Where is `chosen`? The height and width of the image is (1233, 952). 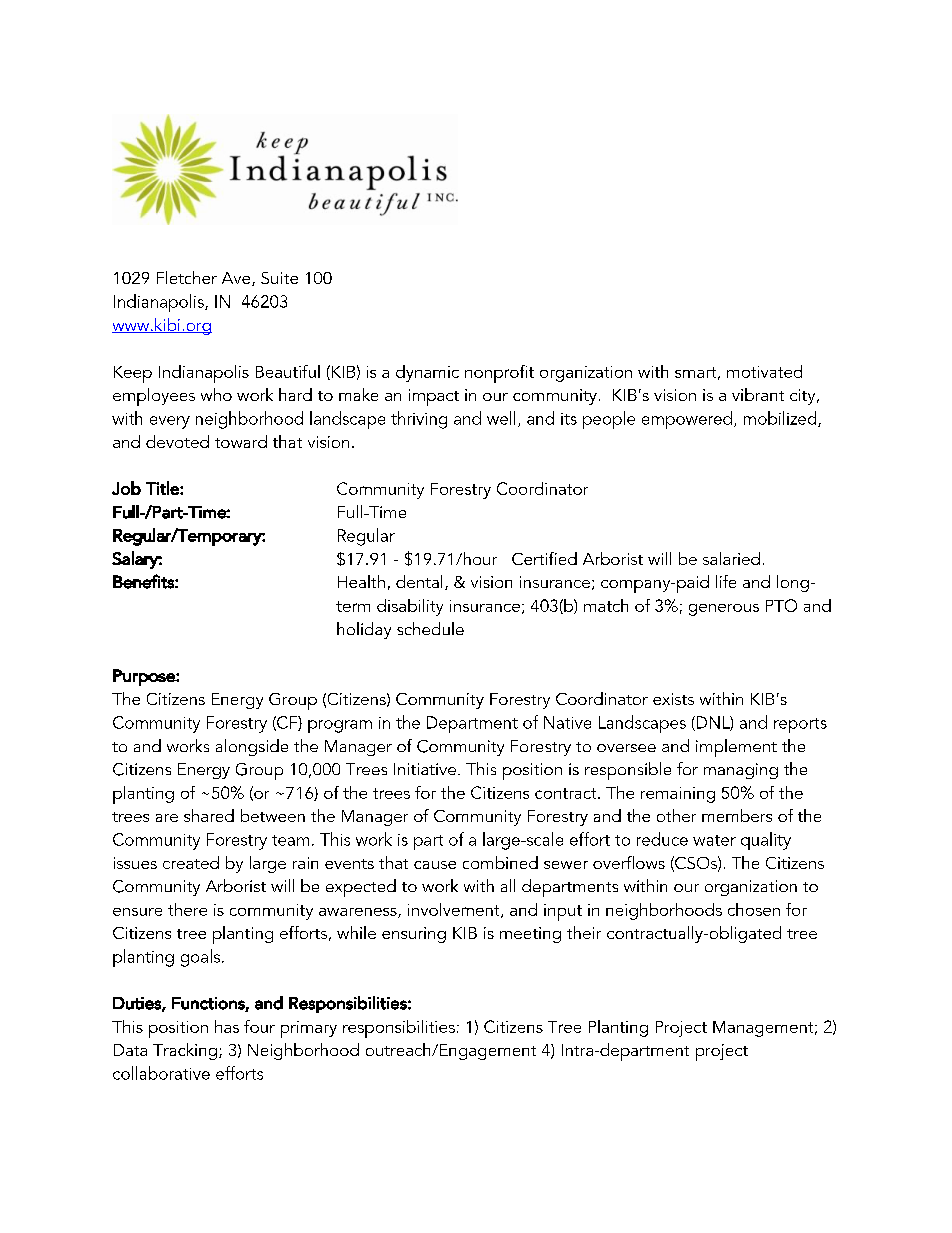
chosen is located at coordinates (754, 909).
